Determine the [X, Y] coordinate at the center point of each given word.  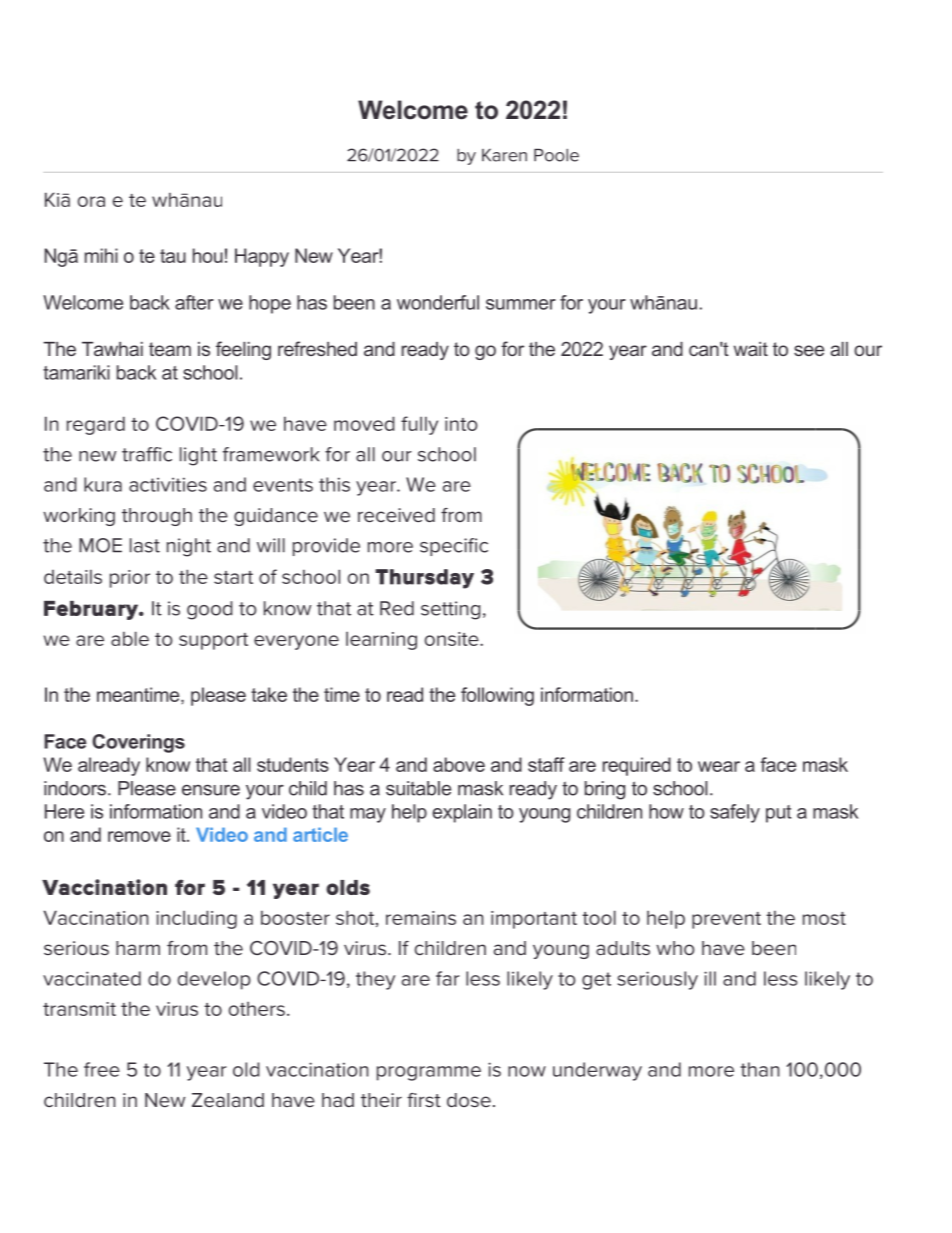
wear [719, 766]
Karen [504, 155]
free [102, 1069]
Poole [556, 155]
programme [429, 1073]
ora [91, 201]
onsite [453, 639]
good [210, 610]
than [760, 1069]
